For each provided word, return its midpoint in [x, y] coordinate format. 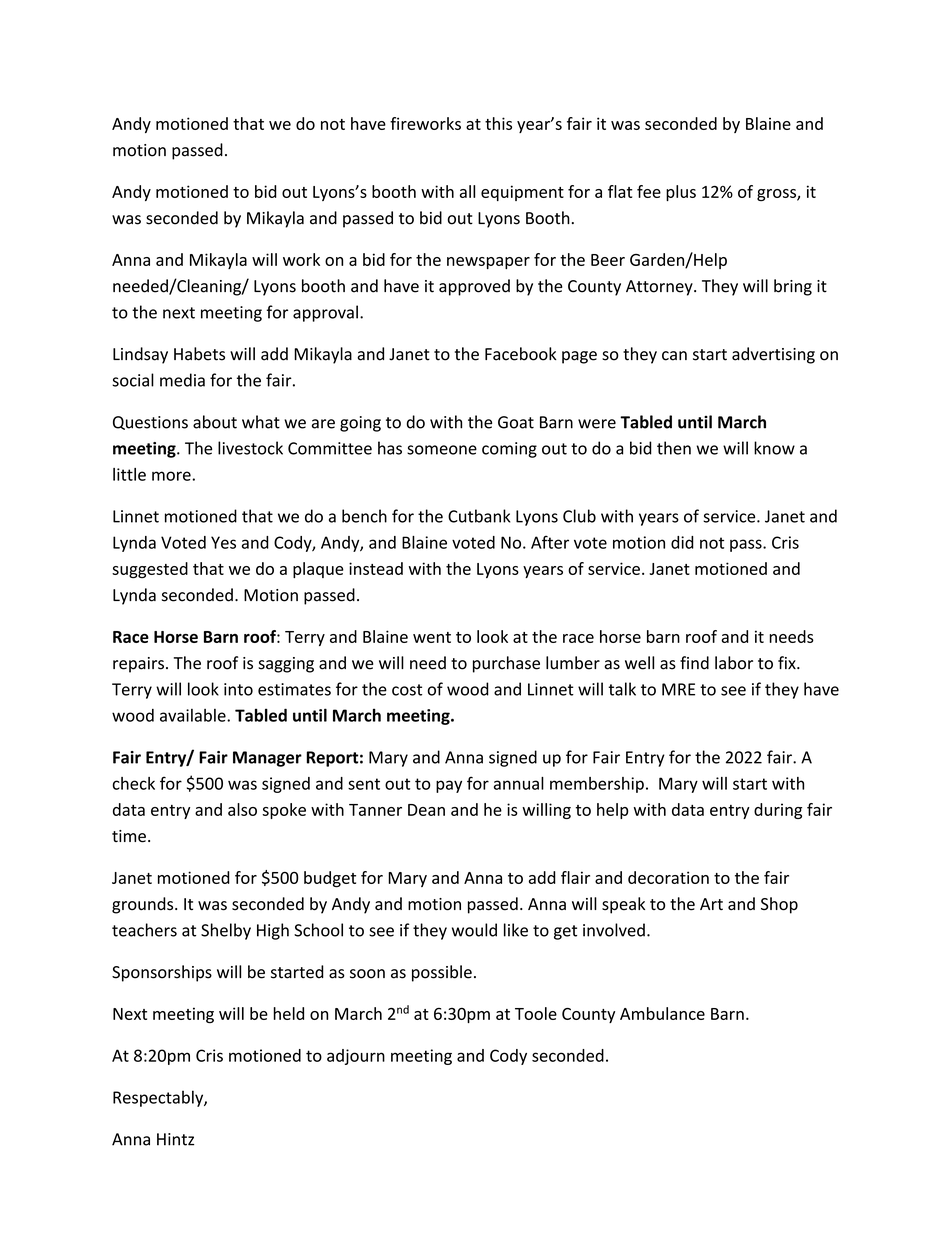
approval [325, 313]
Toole [536, 1013]
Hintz [175, 1139]
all [467, 191]
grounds [144, 905]
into [238, 689]
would [474, 930]
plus [681, 193]
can [674, 356]
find [694, 663]
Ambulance [662, 1013]
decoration [668, 877]
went [432, 637]
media [182, 380]
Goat [516, 422]
